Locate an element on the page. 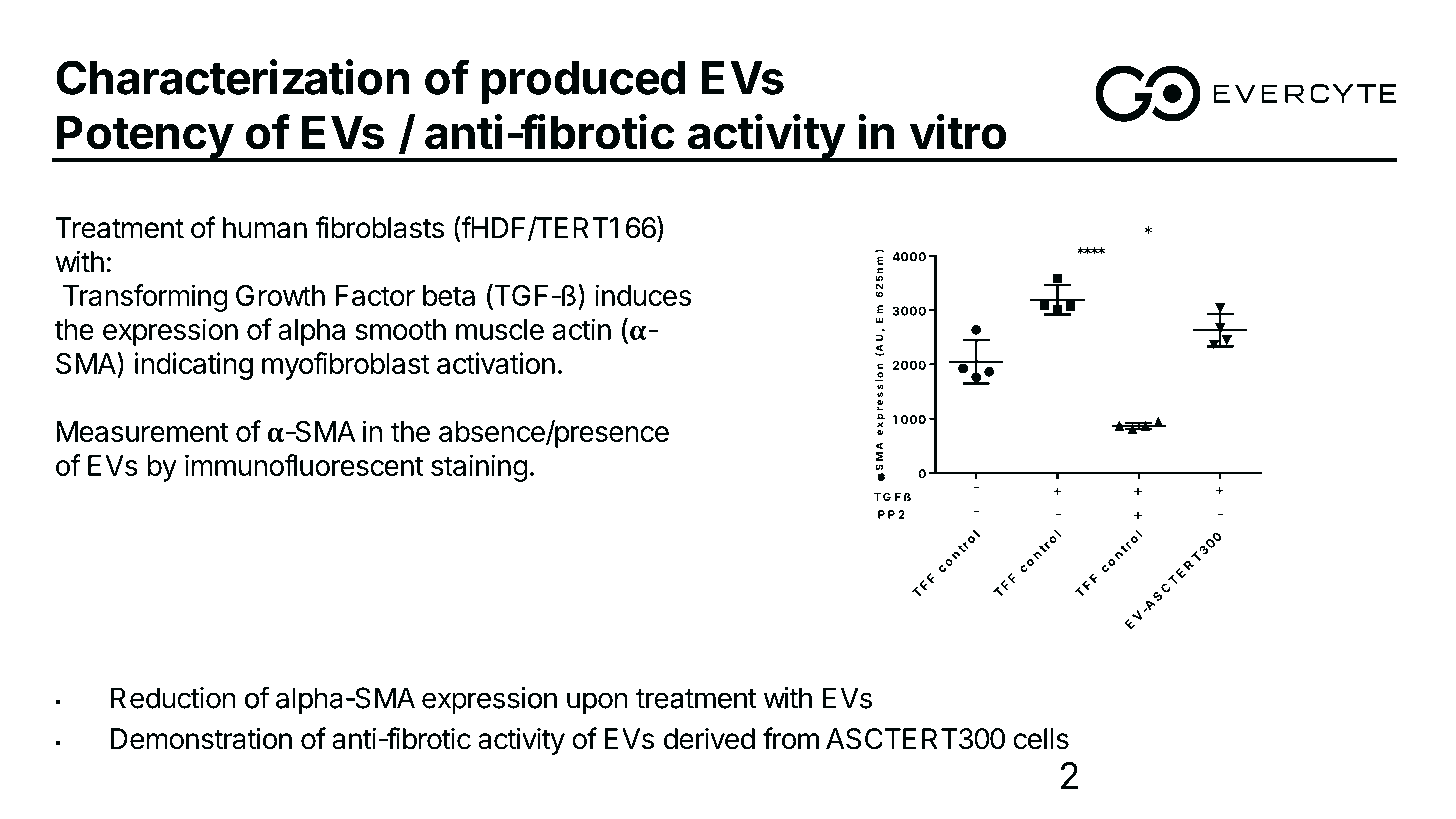 This page has width=1456, height=819. Characterization is located at coordinates (233, 77).
